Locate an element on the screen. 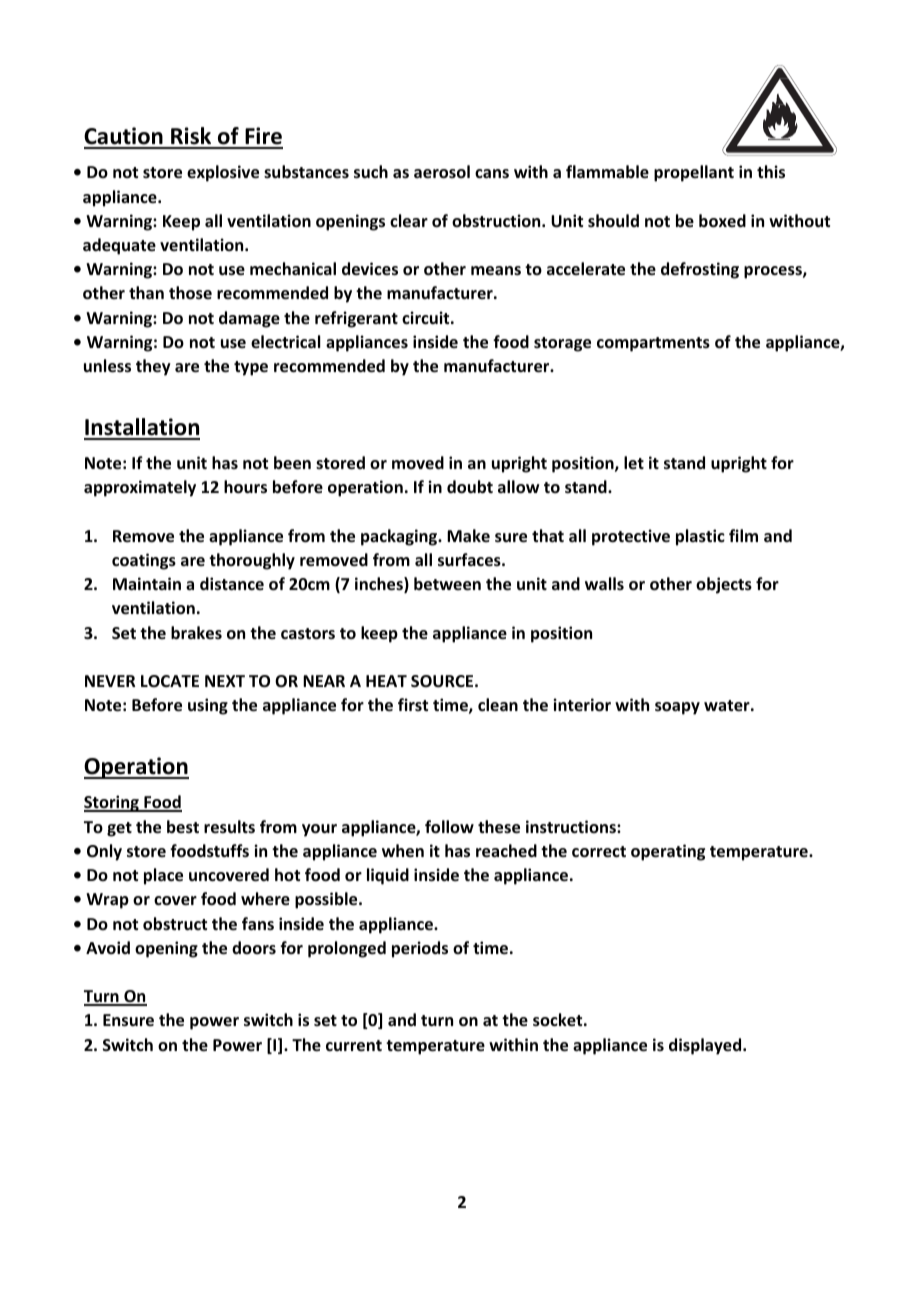  compartments is located at coordinates (653, 344).
